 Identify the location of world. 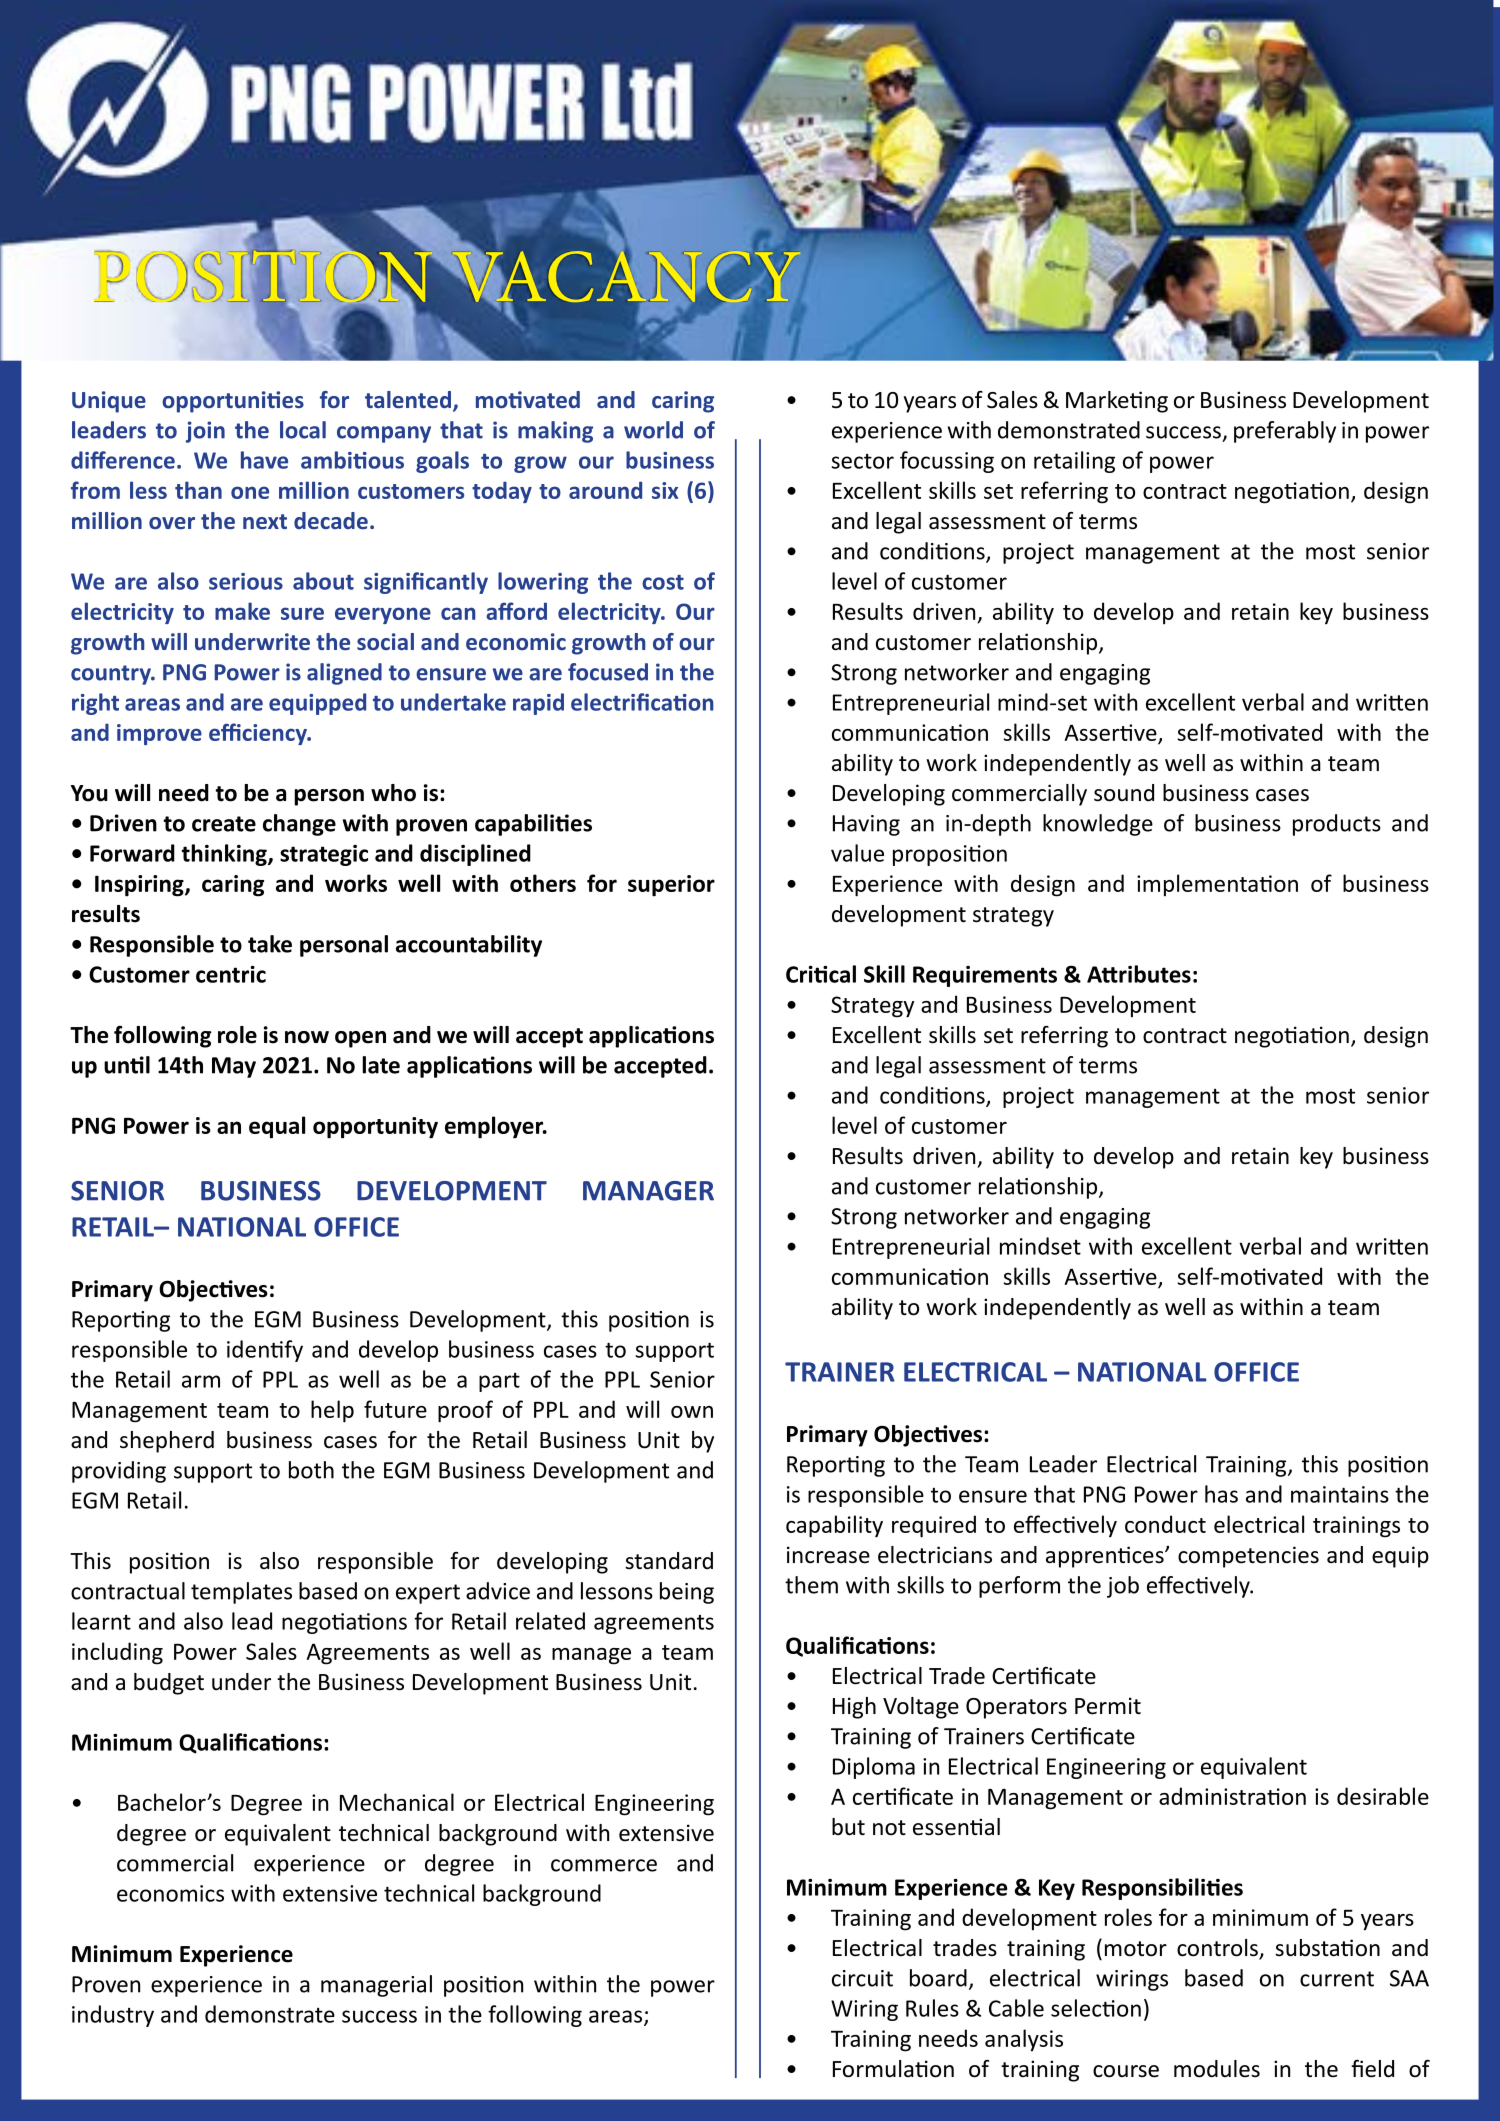
(653, 430).
